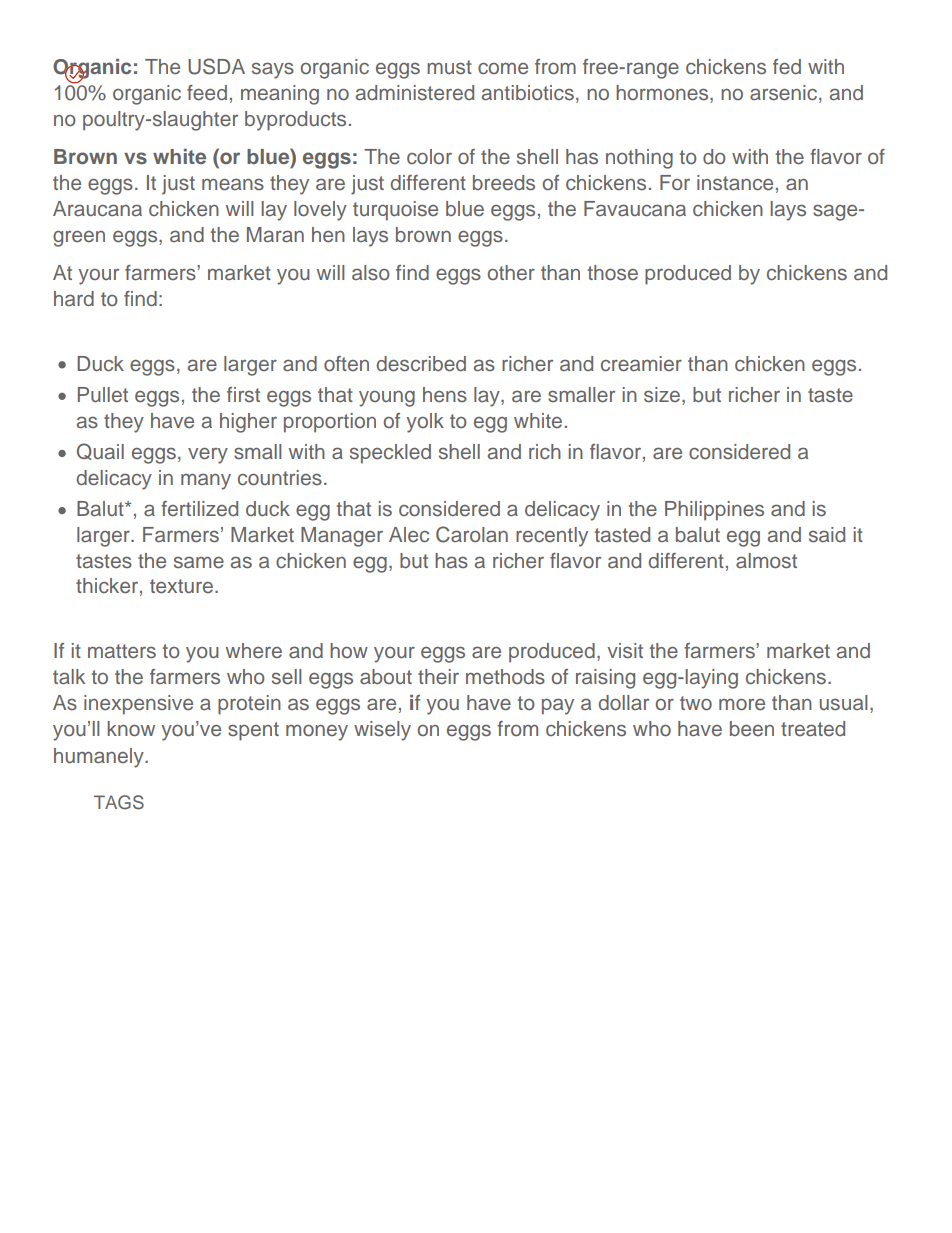  Describe the element at coordinates (735, 183) in the page. I see `instance` at that location.
